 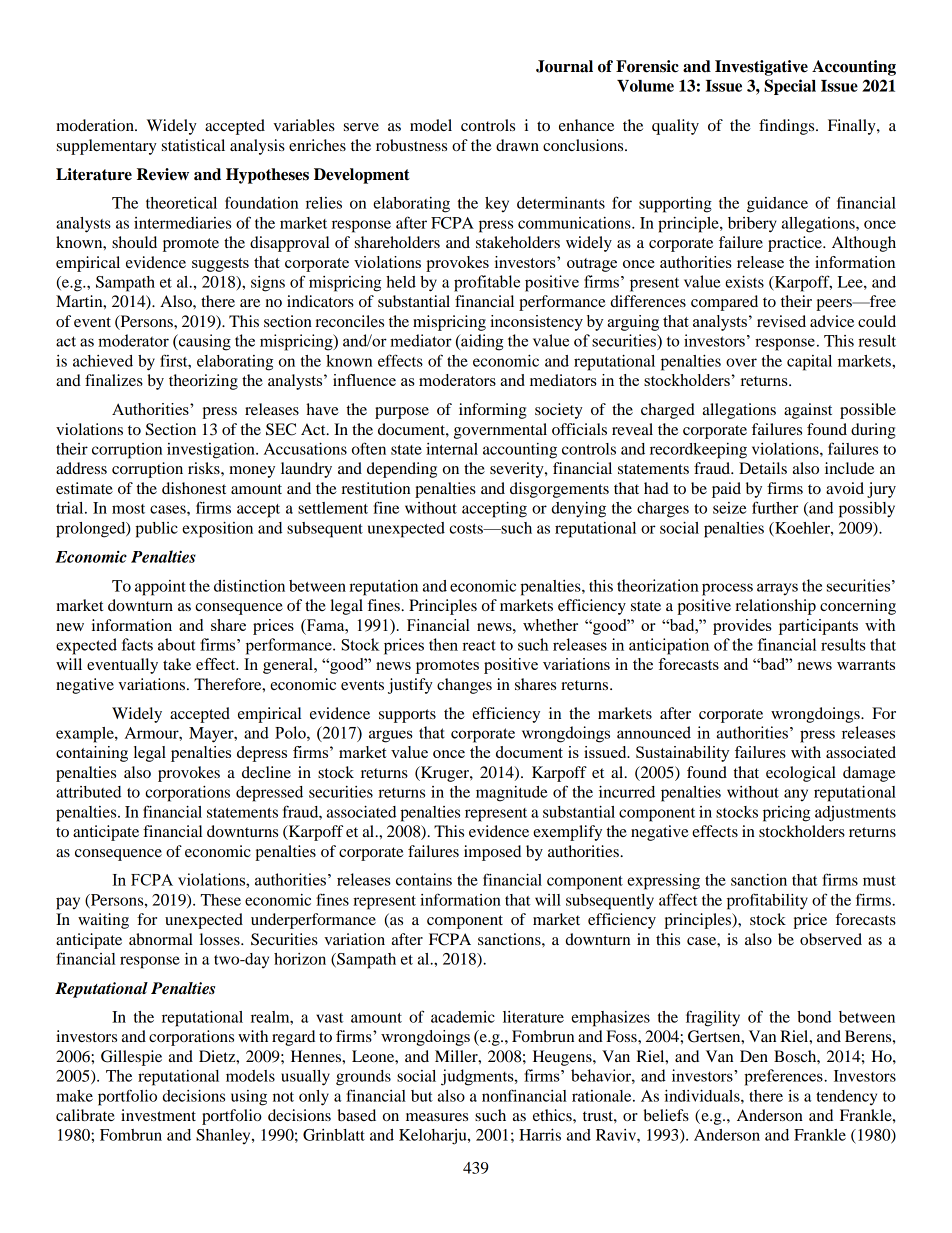 I want to click on statistical, so click(x=193, y=145).
